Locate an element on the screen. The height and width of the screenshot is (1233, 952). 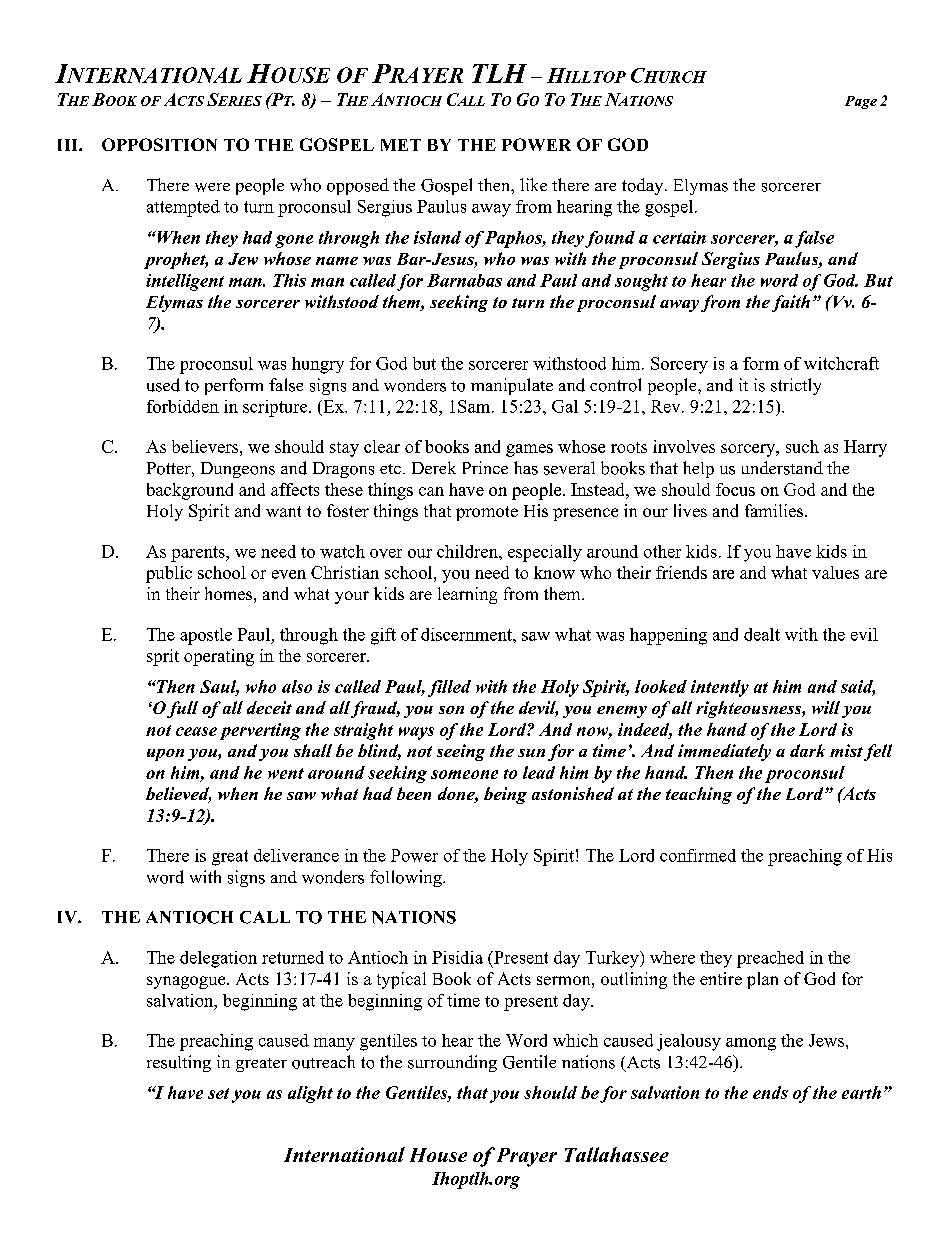
set is located at coordinates (218, 1093).
